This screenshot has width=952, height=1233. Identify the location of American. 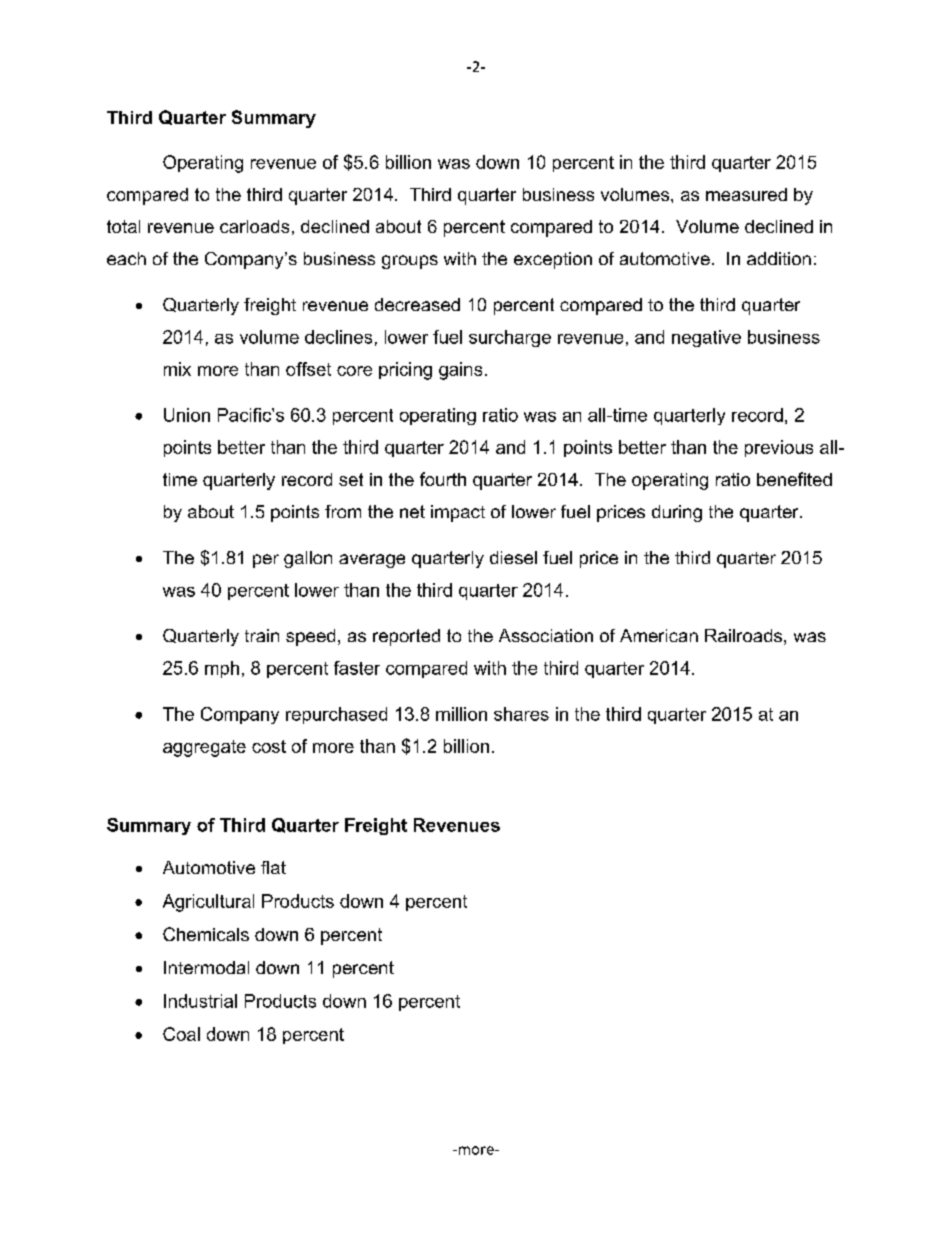
(659, 635).
